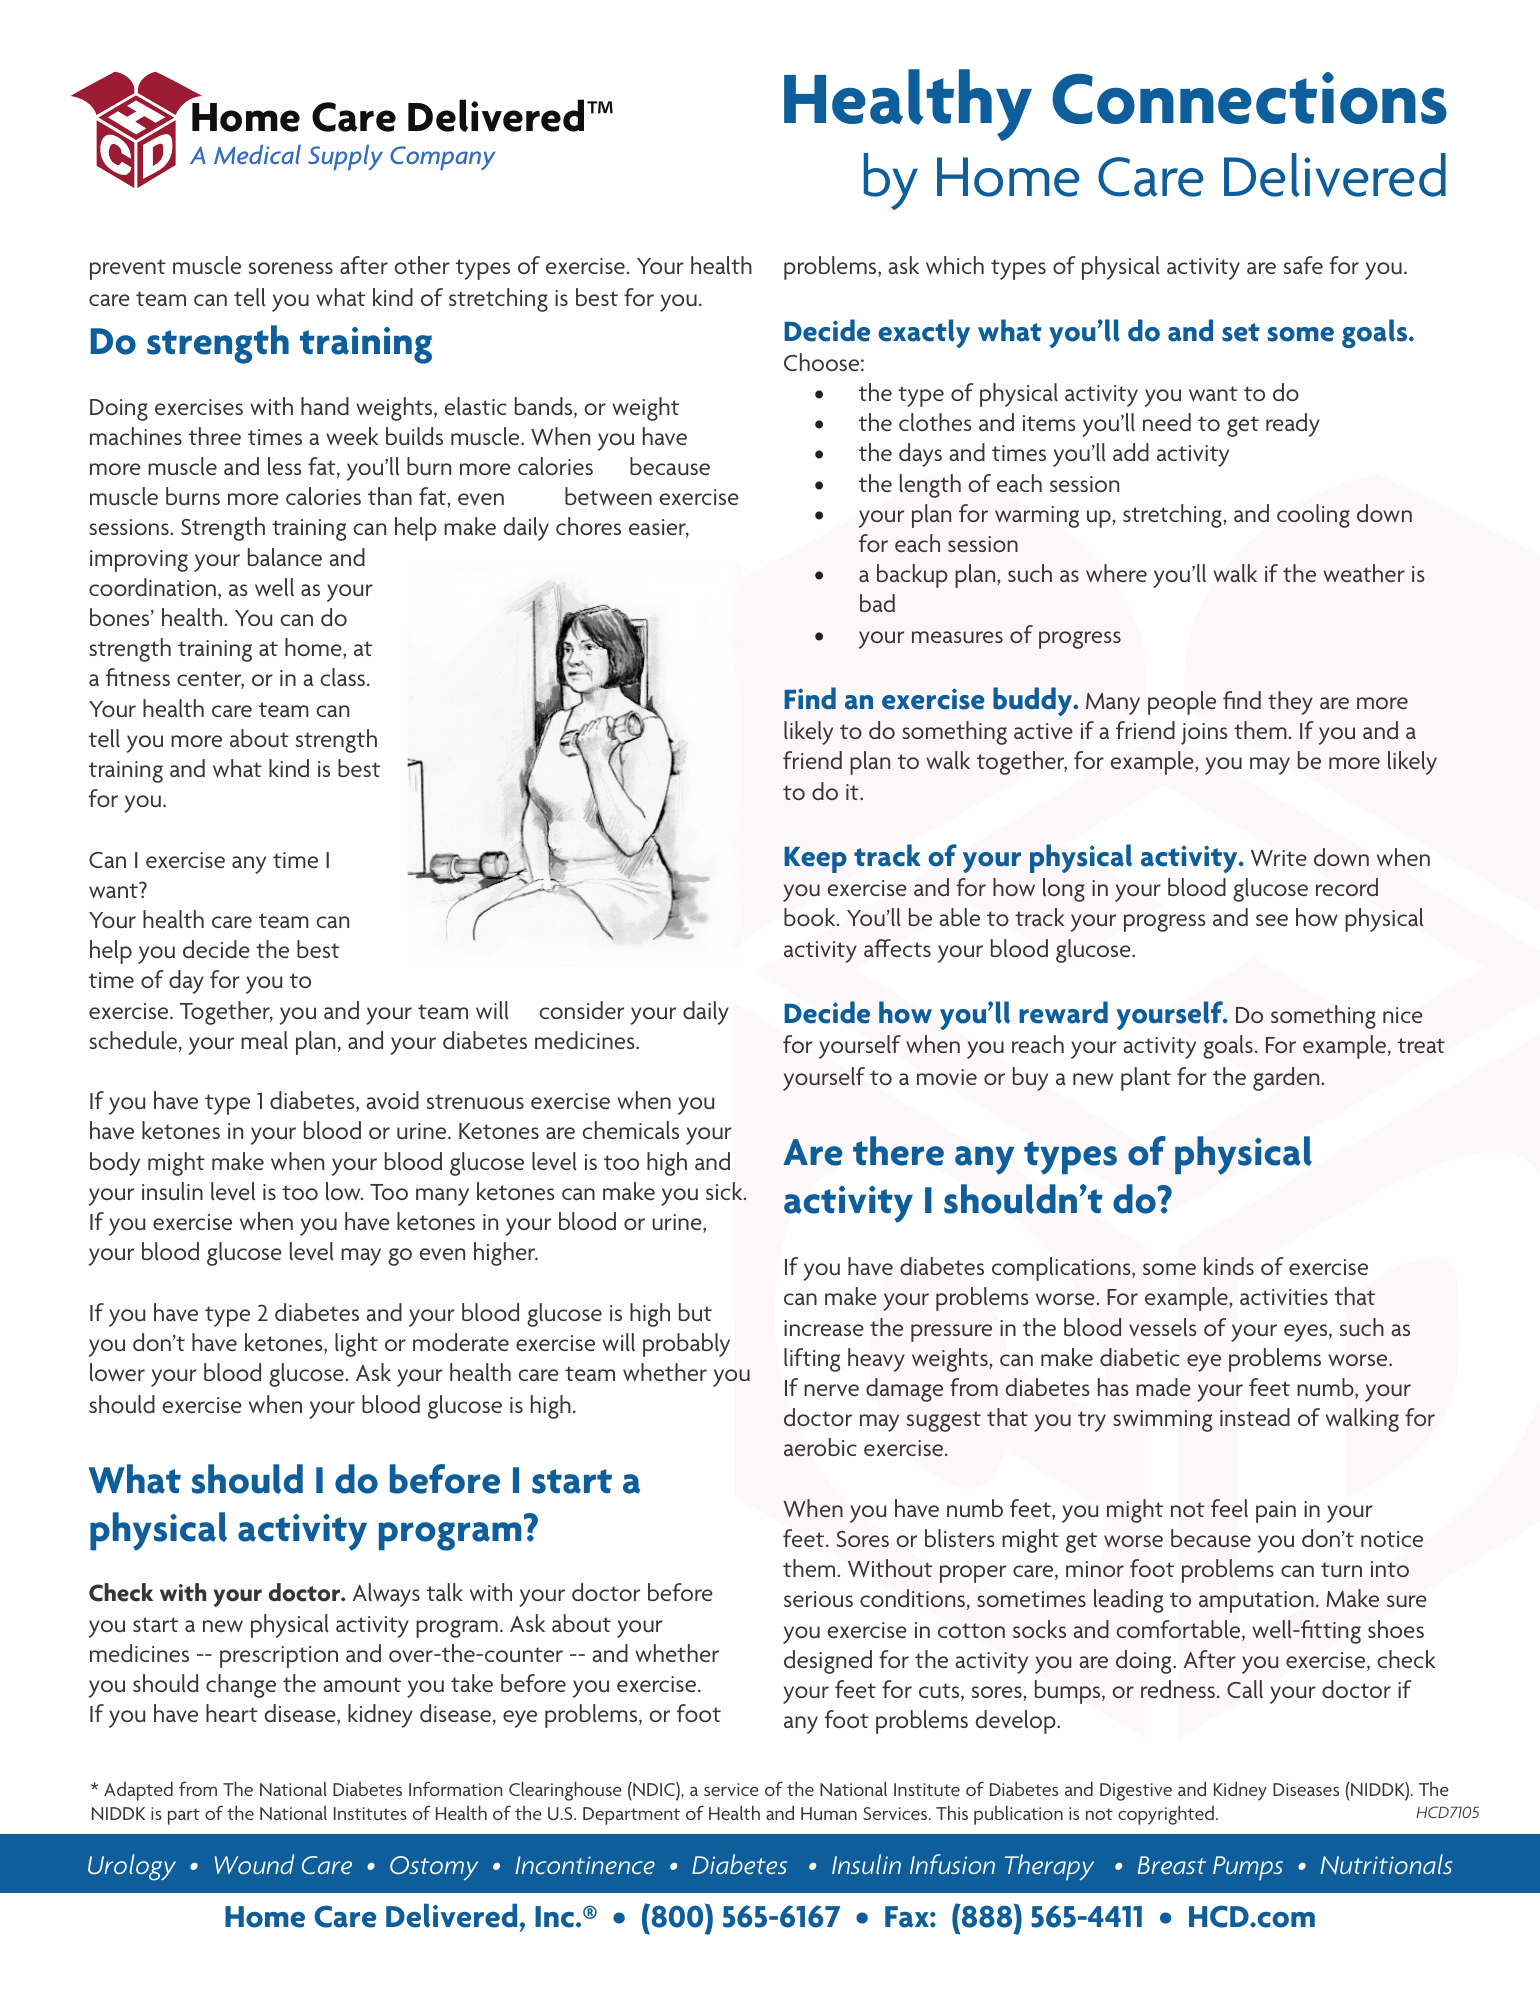  What do you see at coordinates (257, 154) in the screenshot?
I see `Medical` at bounding box center [257, 154].
